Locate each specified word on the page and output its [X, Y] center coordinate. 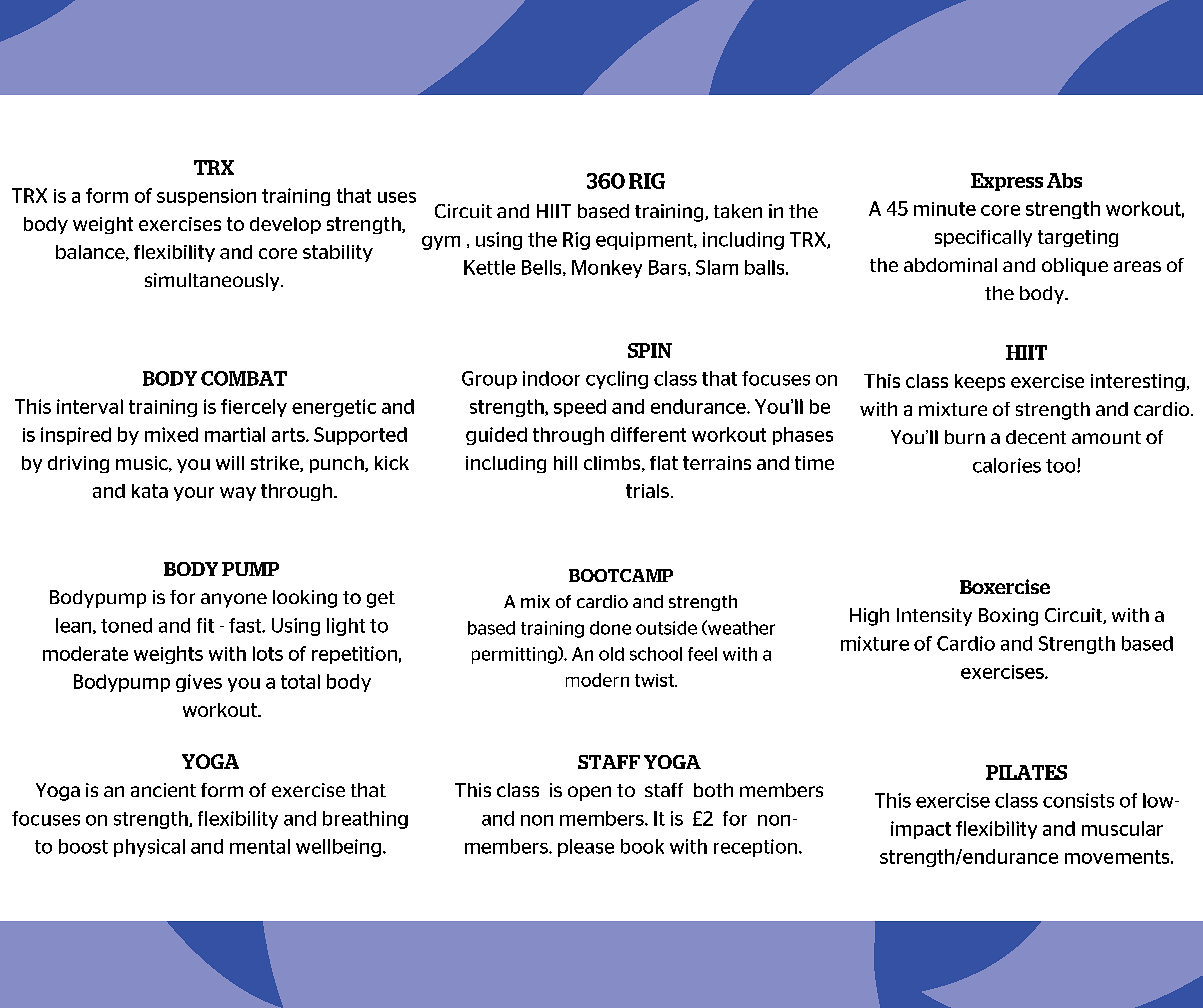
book [642, 846]
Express [1007, 182]
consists [1078, 800]
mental [260, 846]
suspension [206, 197]
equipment [645, 241]
